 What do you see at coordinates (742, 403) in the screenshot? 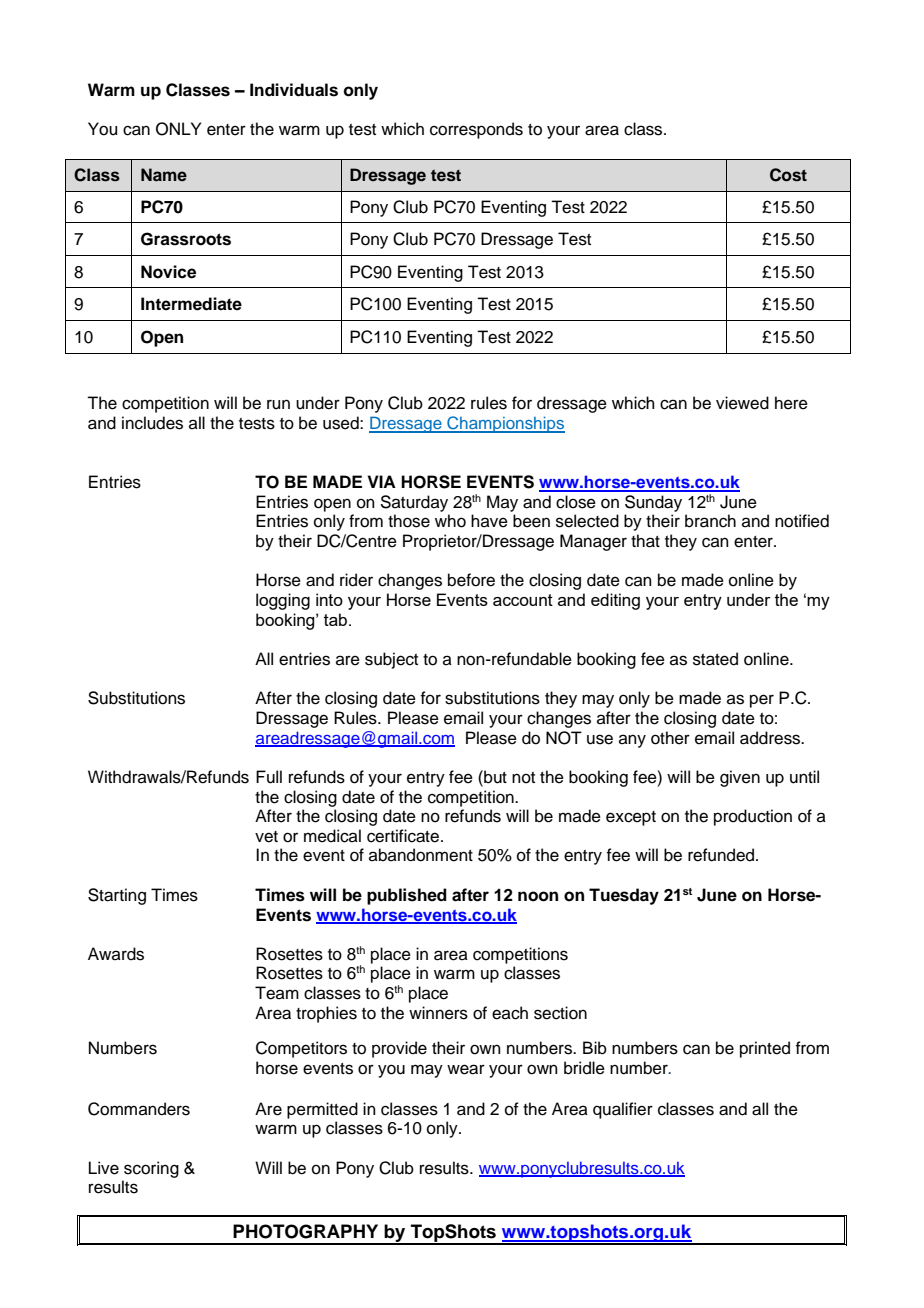
I see `viewed` at bounding box center [742, 403].
